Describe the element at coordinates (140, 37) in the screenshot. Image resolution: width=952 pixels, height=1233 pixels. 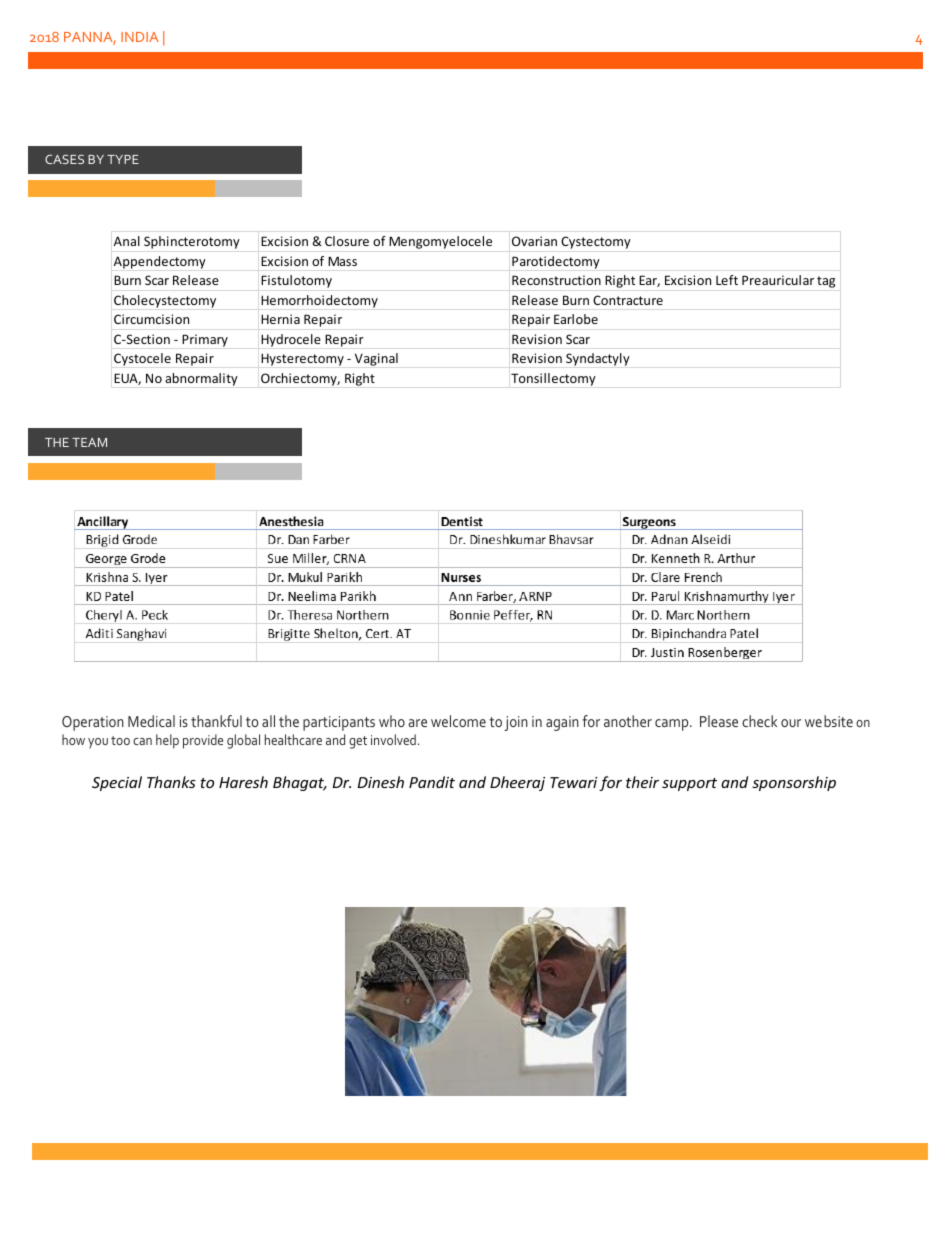
I see `INDIA` at that location.
